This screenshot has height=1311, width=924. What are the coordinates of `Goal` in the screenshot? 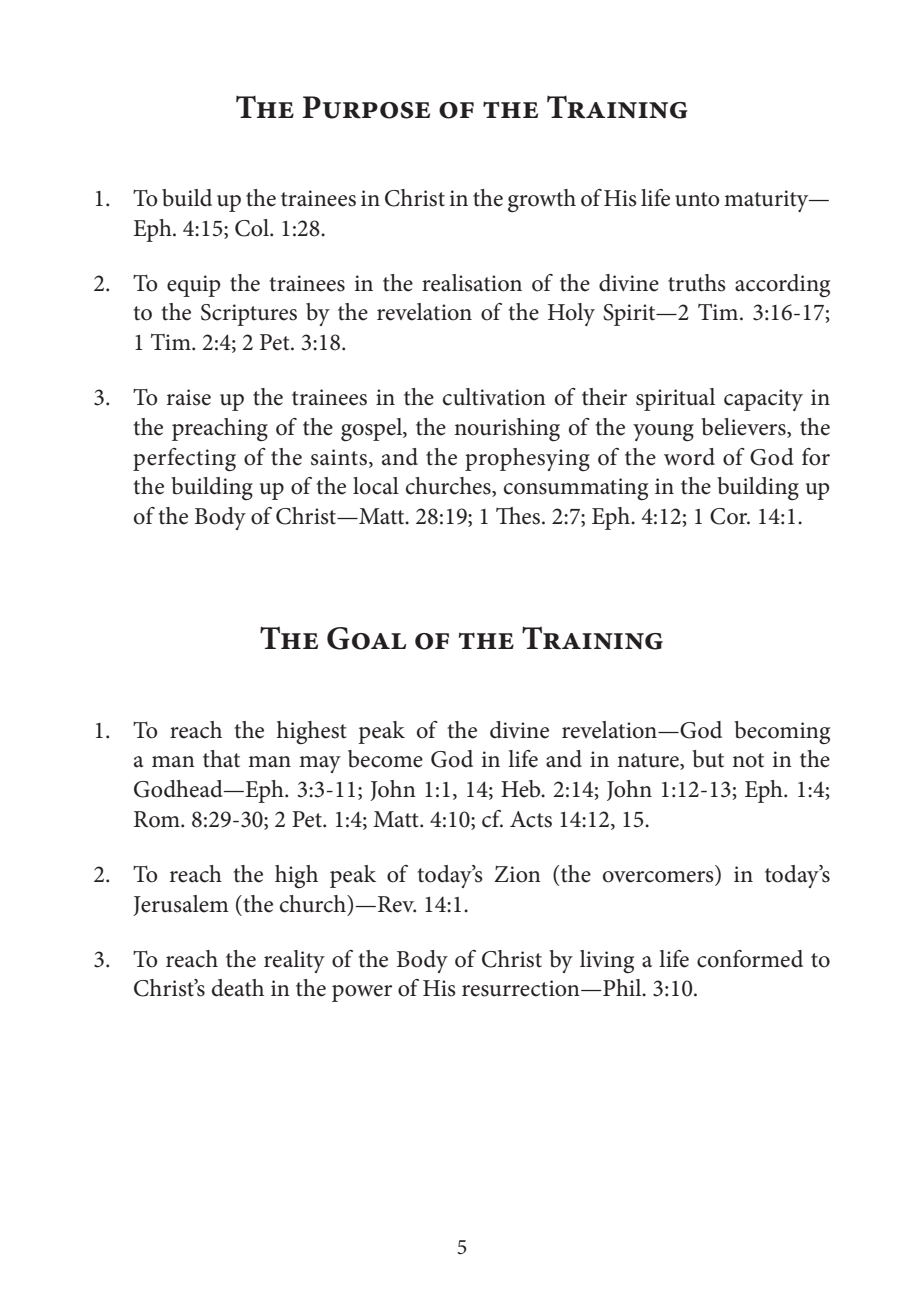 It's located at (366, 638).
